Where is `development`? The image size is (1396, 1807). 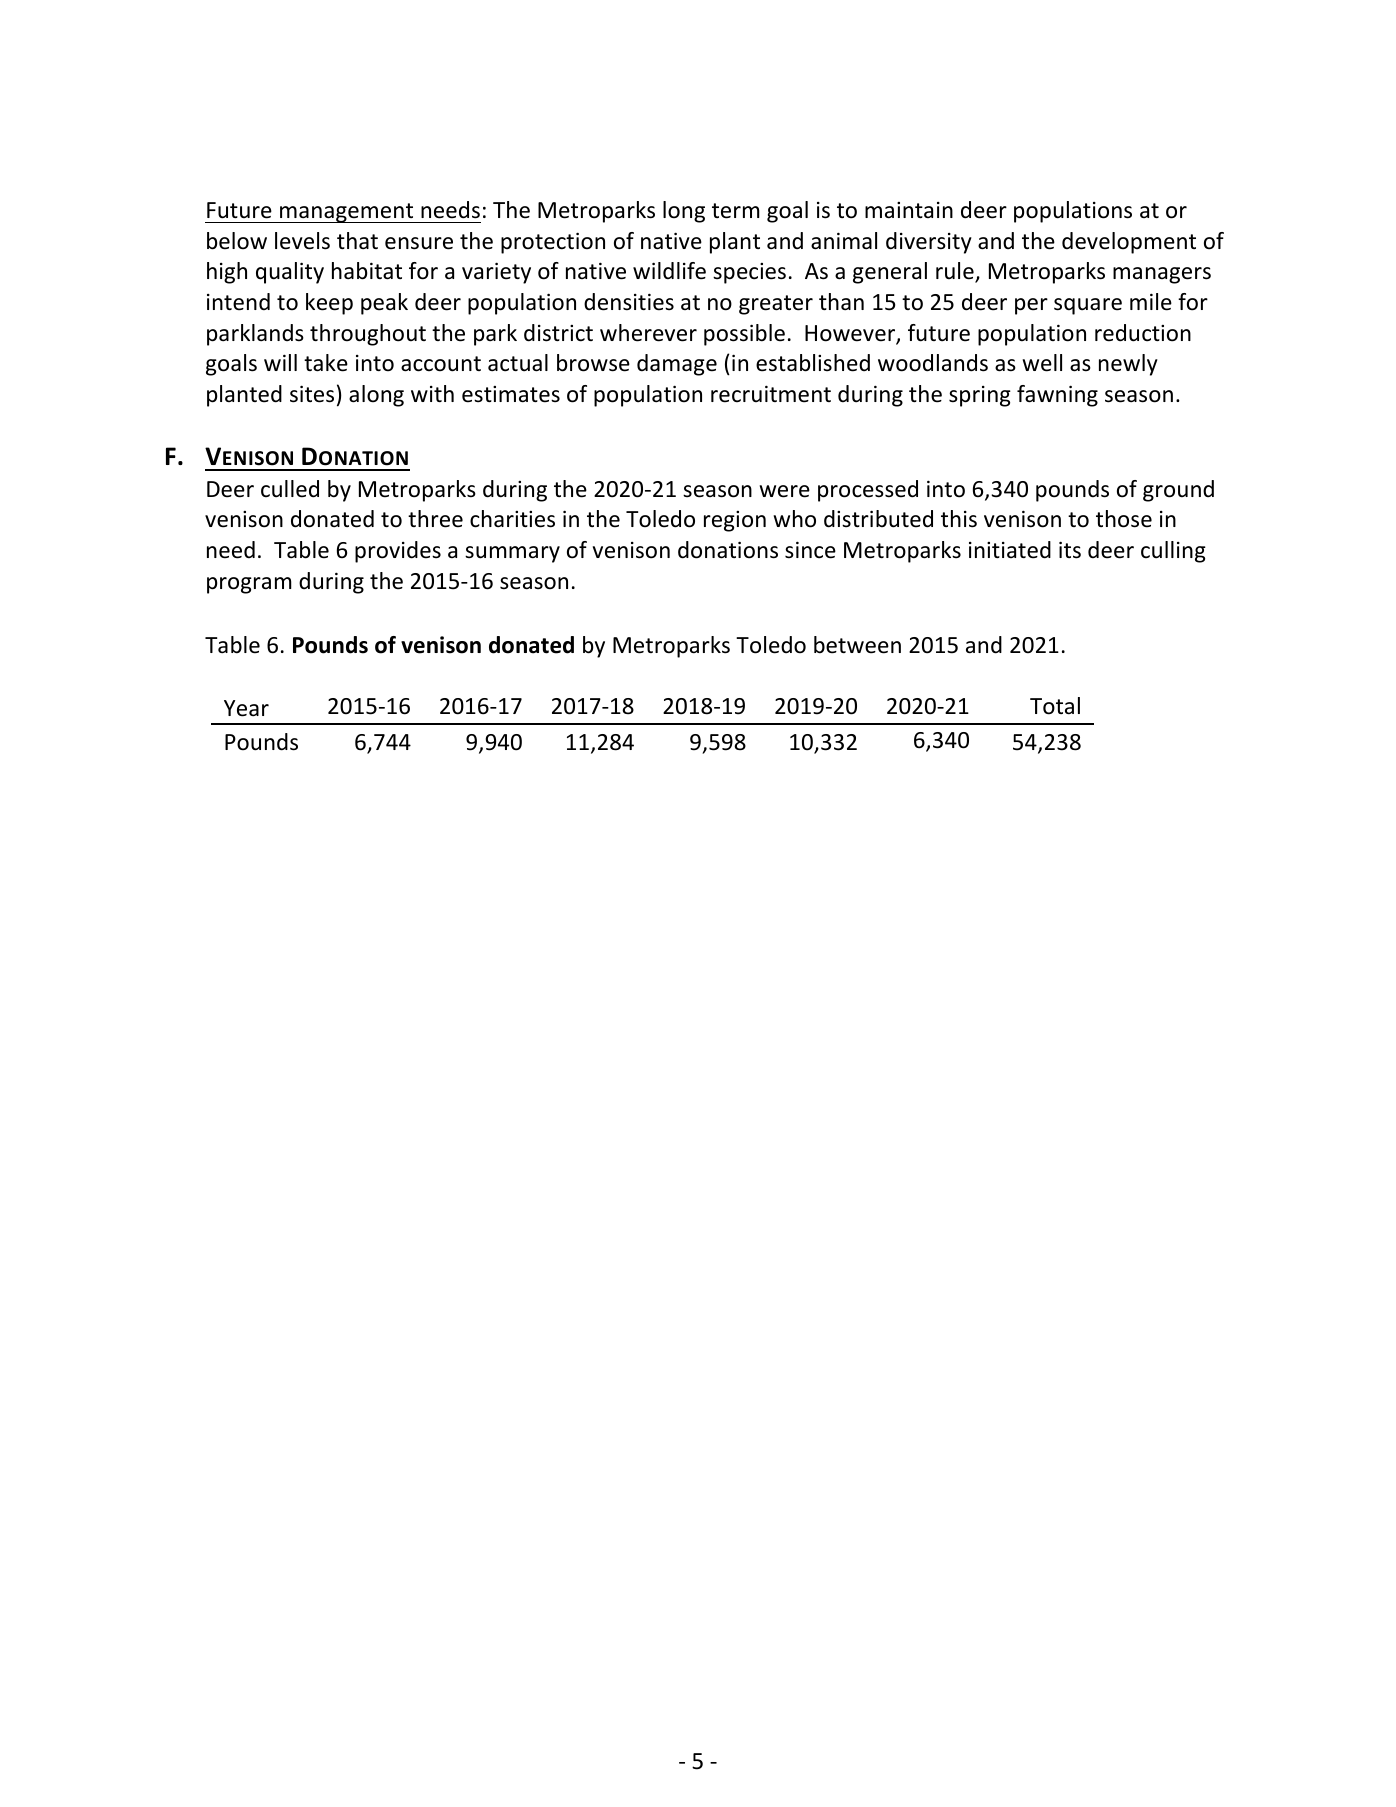
development is located at coordinates (1129, 243).
